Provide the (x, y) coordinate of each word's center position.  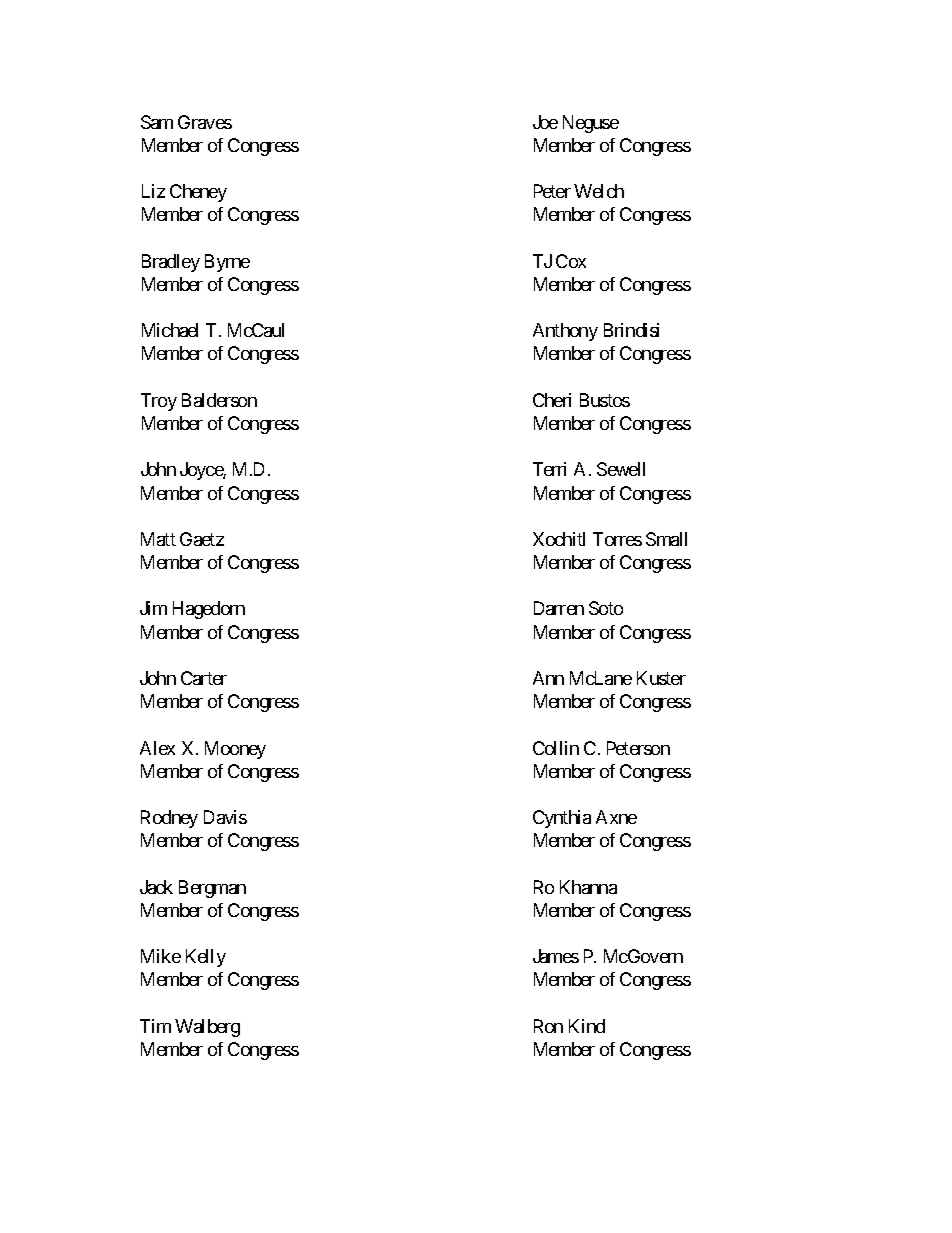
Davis (225, 817)
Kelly (206, 958)
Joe (545, 122)
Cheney (198, 193)
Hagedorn (209, 610)
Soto (606, 608)
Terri (549, 469)
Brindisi (631, 330)
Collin (556, 748)
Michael (170, 330)
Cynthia (562, 819)
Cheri (552, 400)
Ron (548, 1026)
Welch (599, 191)
